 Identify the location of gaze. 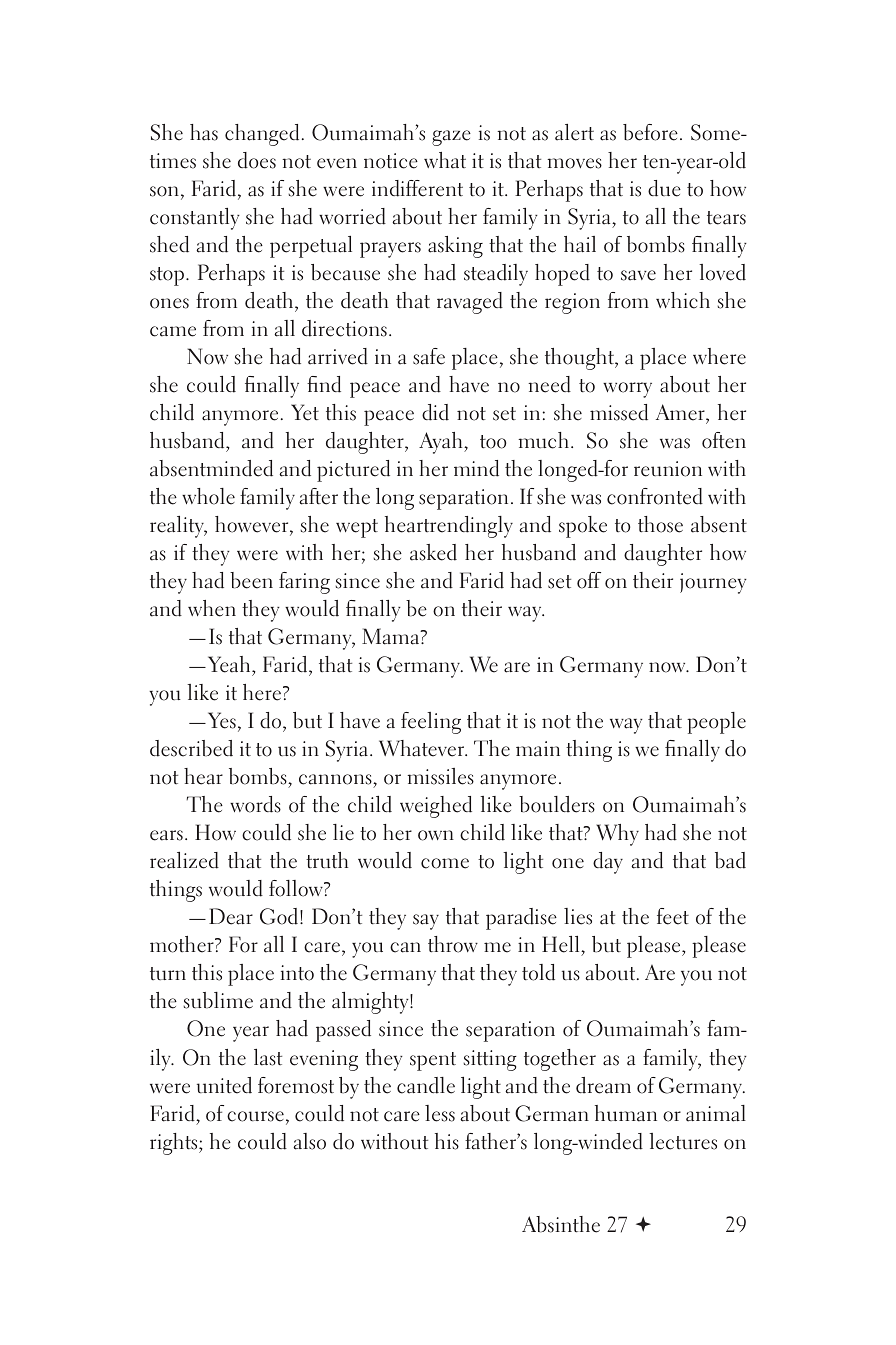
(451, 138).
